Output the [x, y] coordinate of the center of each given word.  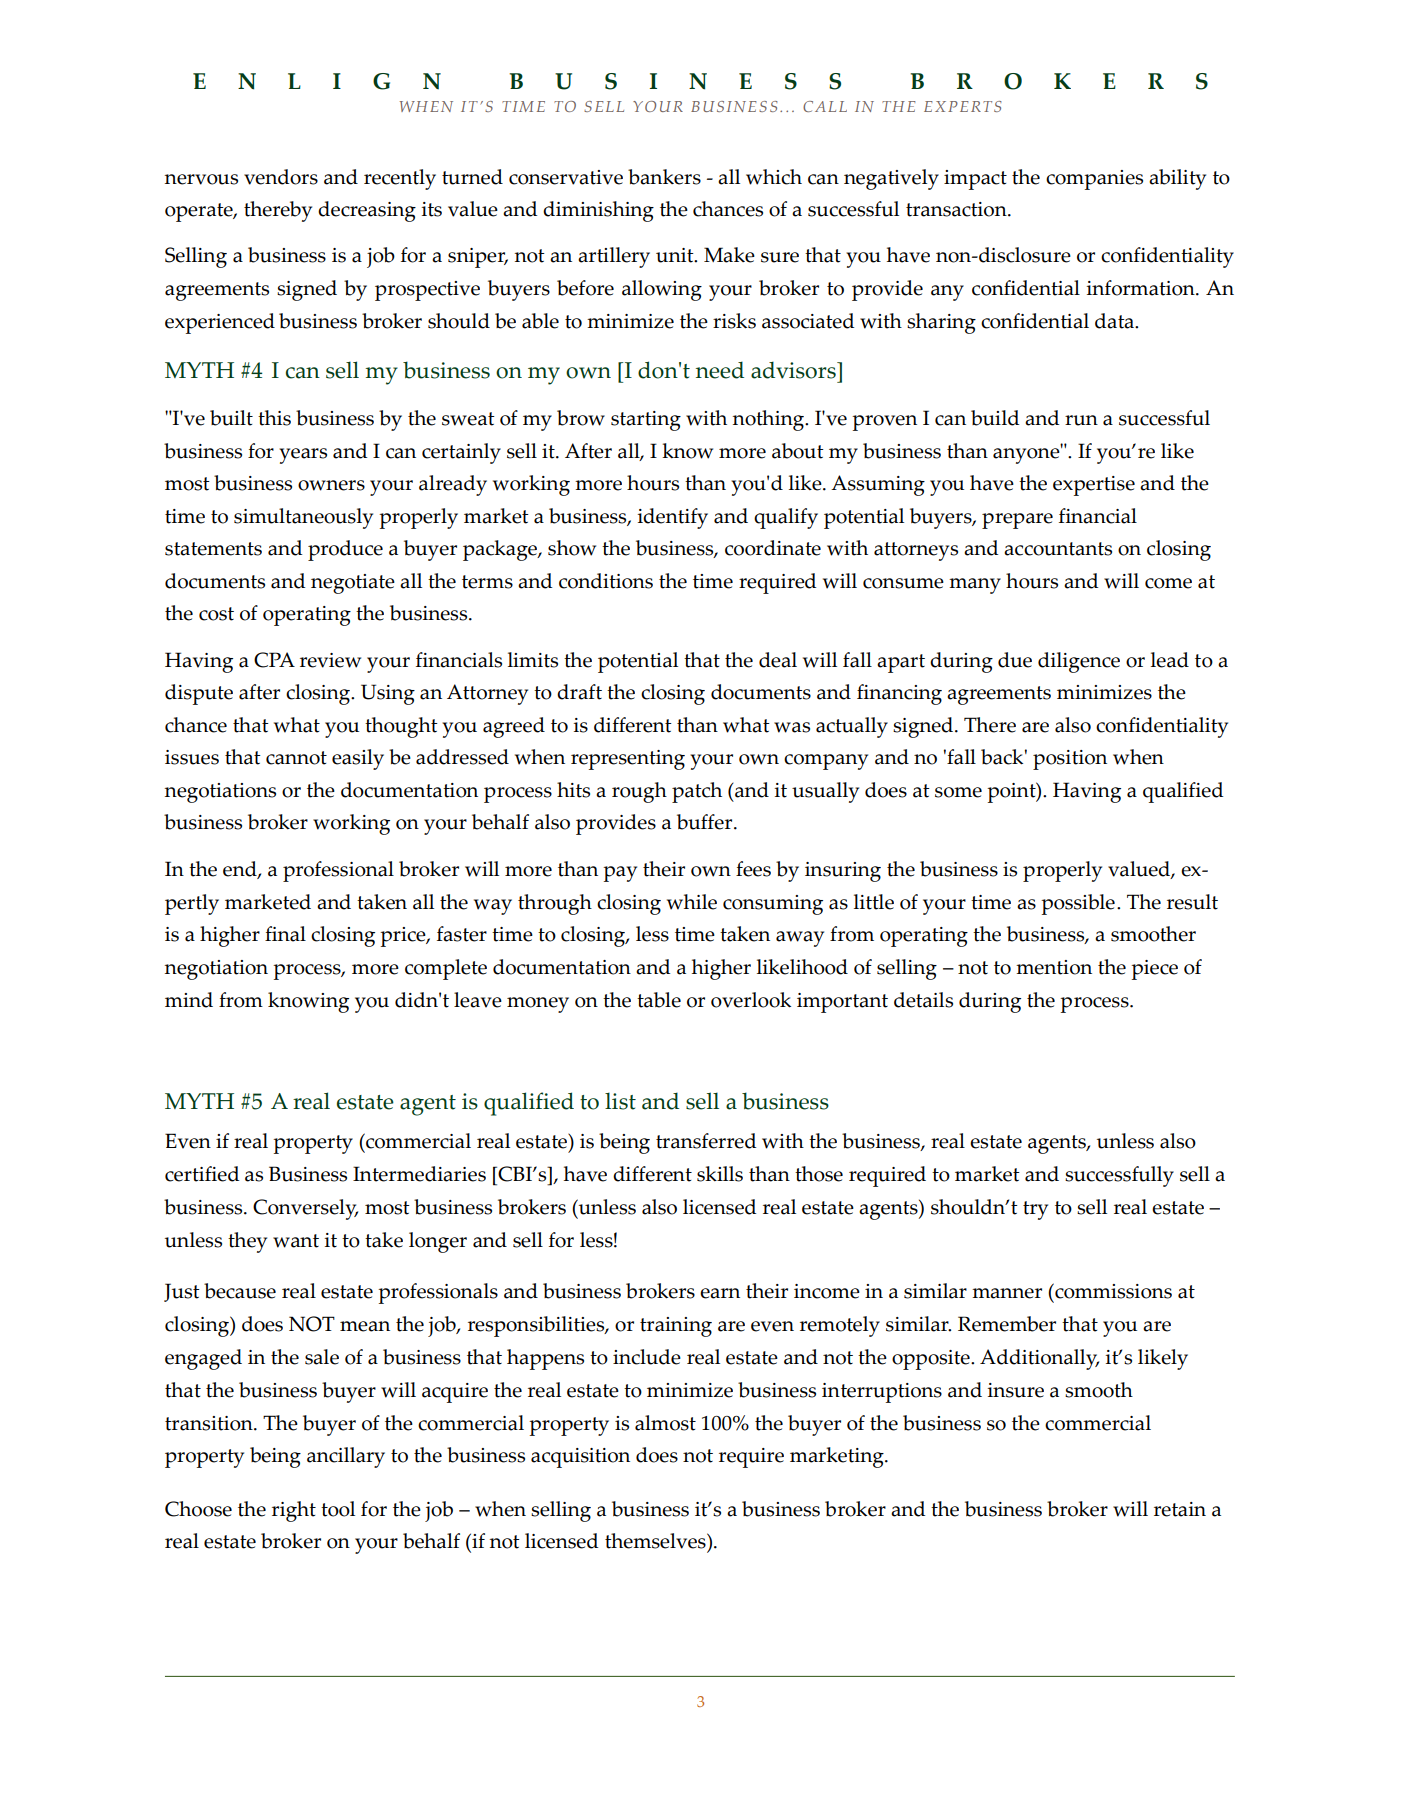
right [294, 1511]
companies [1094, 180]
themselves [656, 1541]
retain [1180, 1509]
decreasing [367, 211]
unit [676, 255]
